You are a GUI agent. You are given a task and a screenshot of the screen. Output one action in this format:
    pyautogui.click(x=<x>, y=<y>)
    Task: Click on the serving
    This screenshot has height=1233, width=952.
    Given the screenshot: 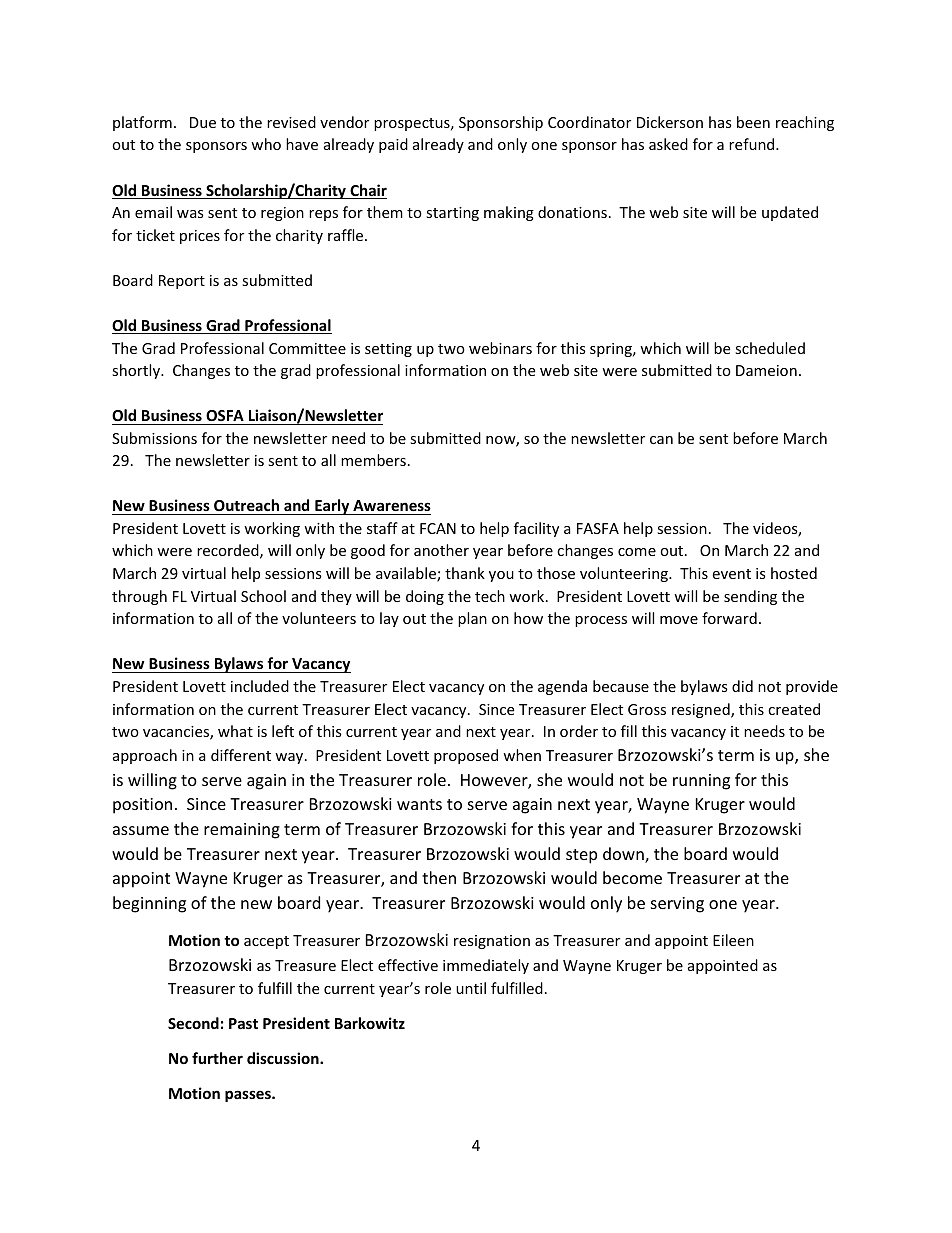 What is the action you would take?
    pyautogui.click(x=677, y=905)
